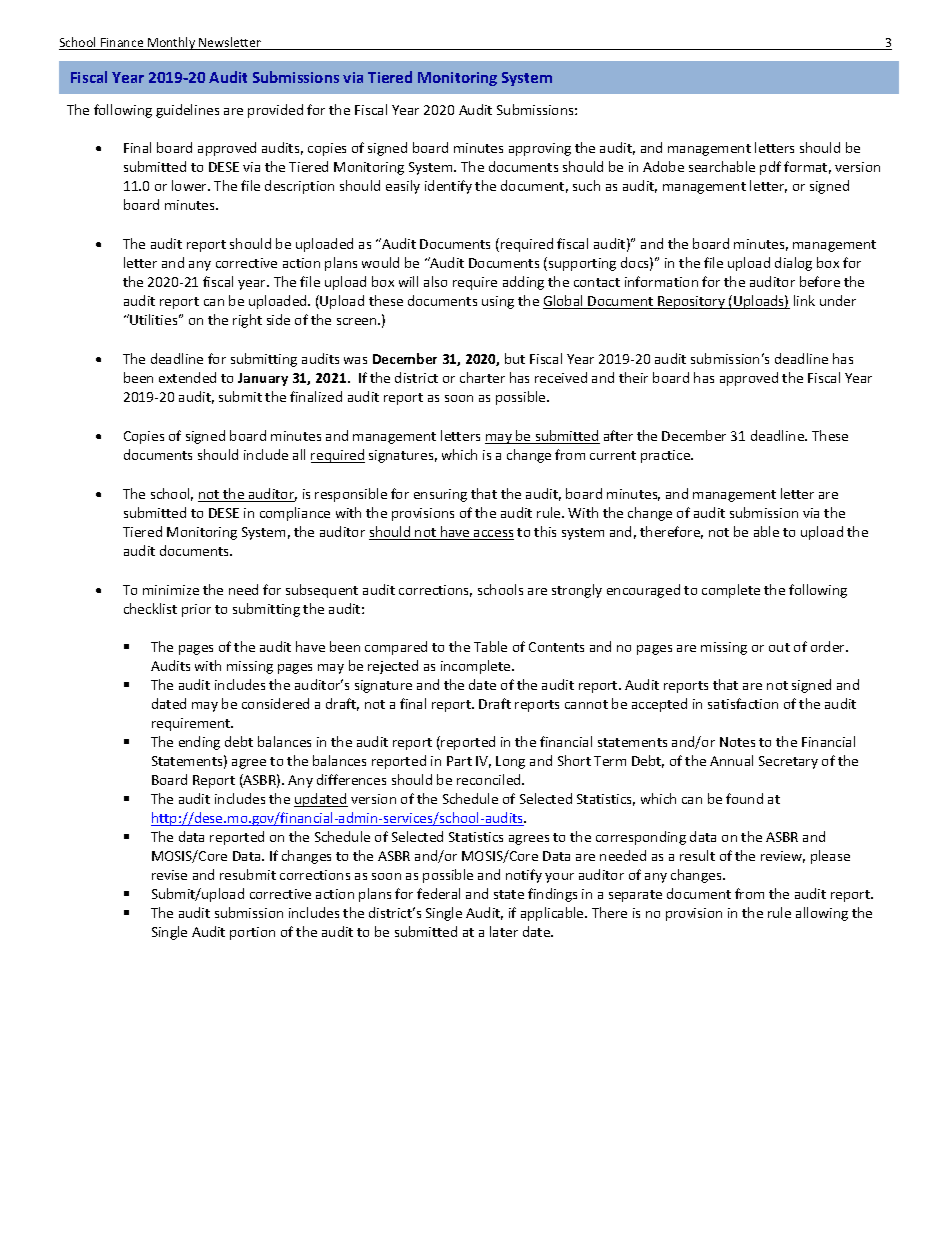  I want to click on prior, so click(196, 610).
